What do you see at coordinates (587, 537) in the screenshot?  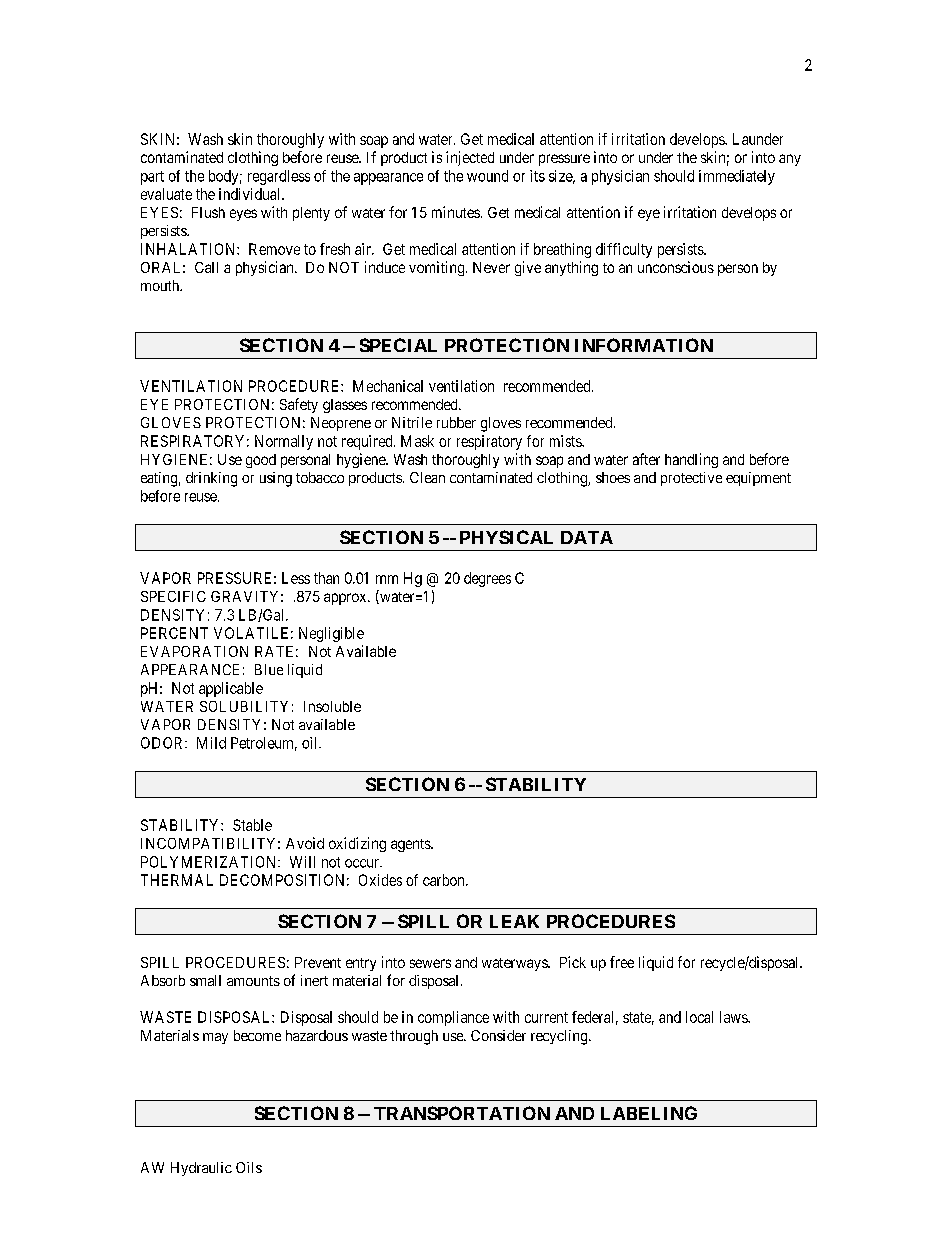 I see `DATA` at bounding box center [587, 537].
